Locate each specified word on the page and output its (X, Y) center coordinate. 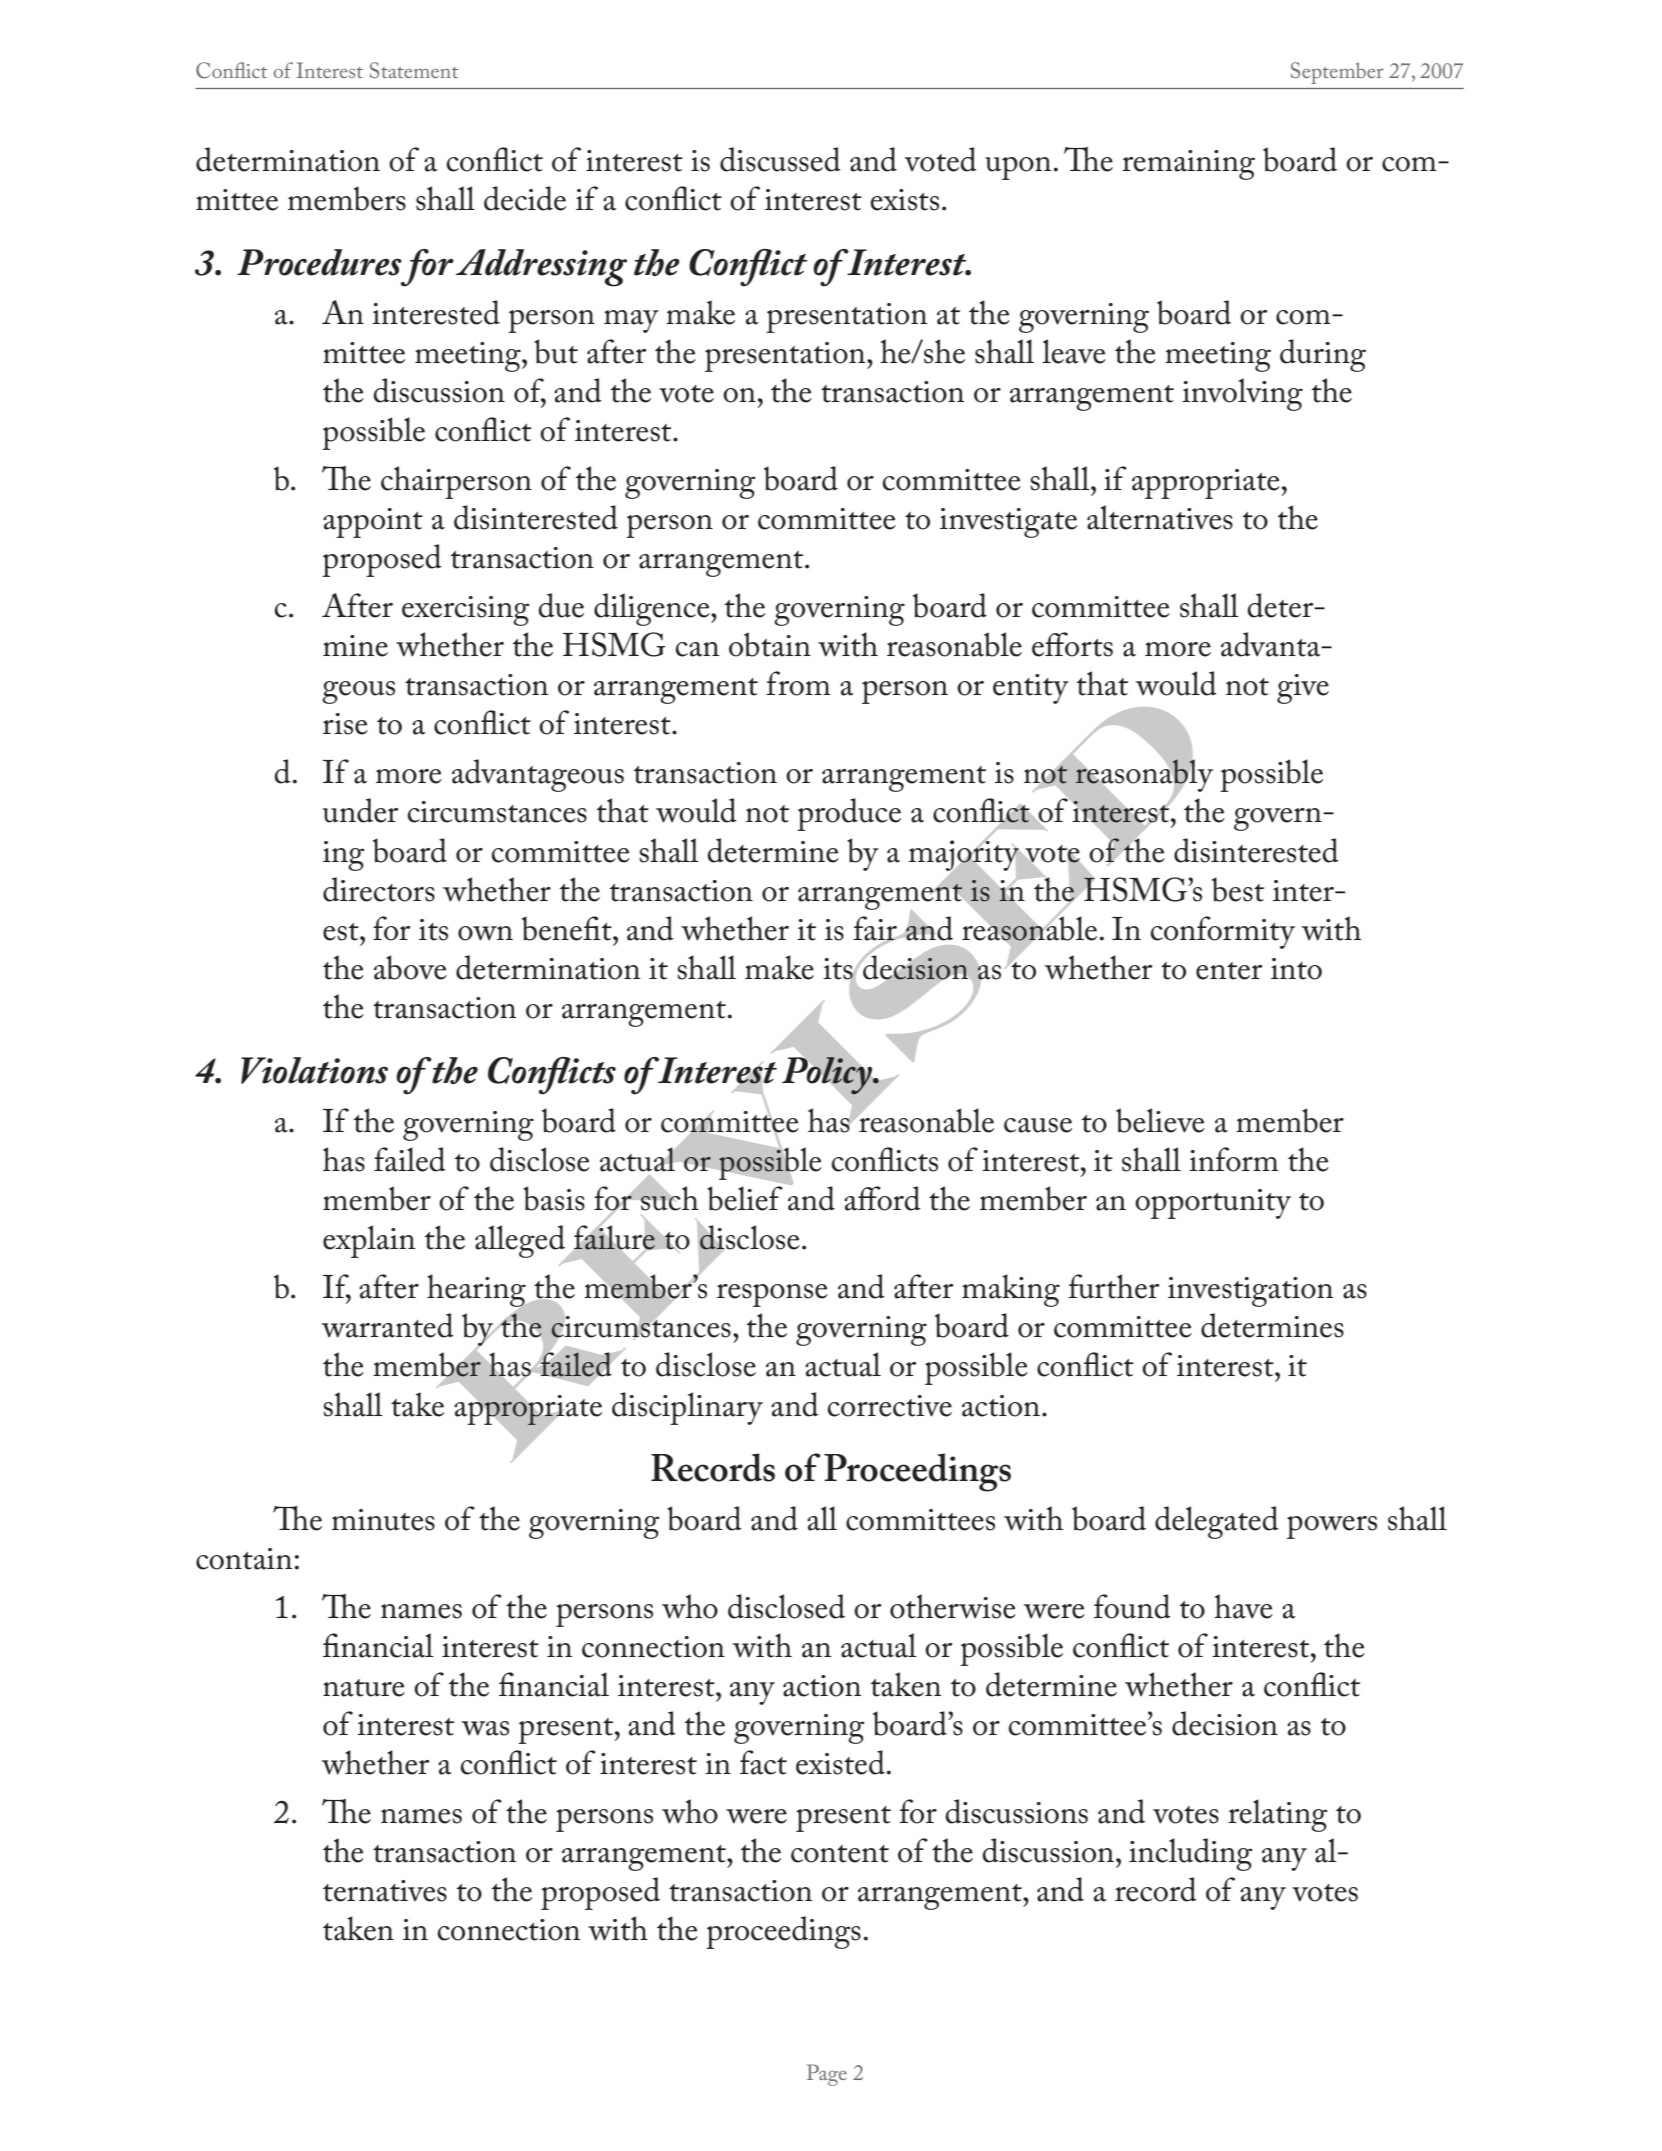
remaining (1188, 165)
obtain (770, 644)
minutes (383, 1520)
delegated (1217, 1522)
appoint (373, 523)
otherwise (953, 1606)
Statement (414, 70)
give (1303, 689)
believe (1160, 1120)
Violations (314, 1070)
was (485, 1728)
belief (745, 1198)
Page (827, 2075)
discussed (780, 159)
